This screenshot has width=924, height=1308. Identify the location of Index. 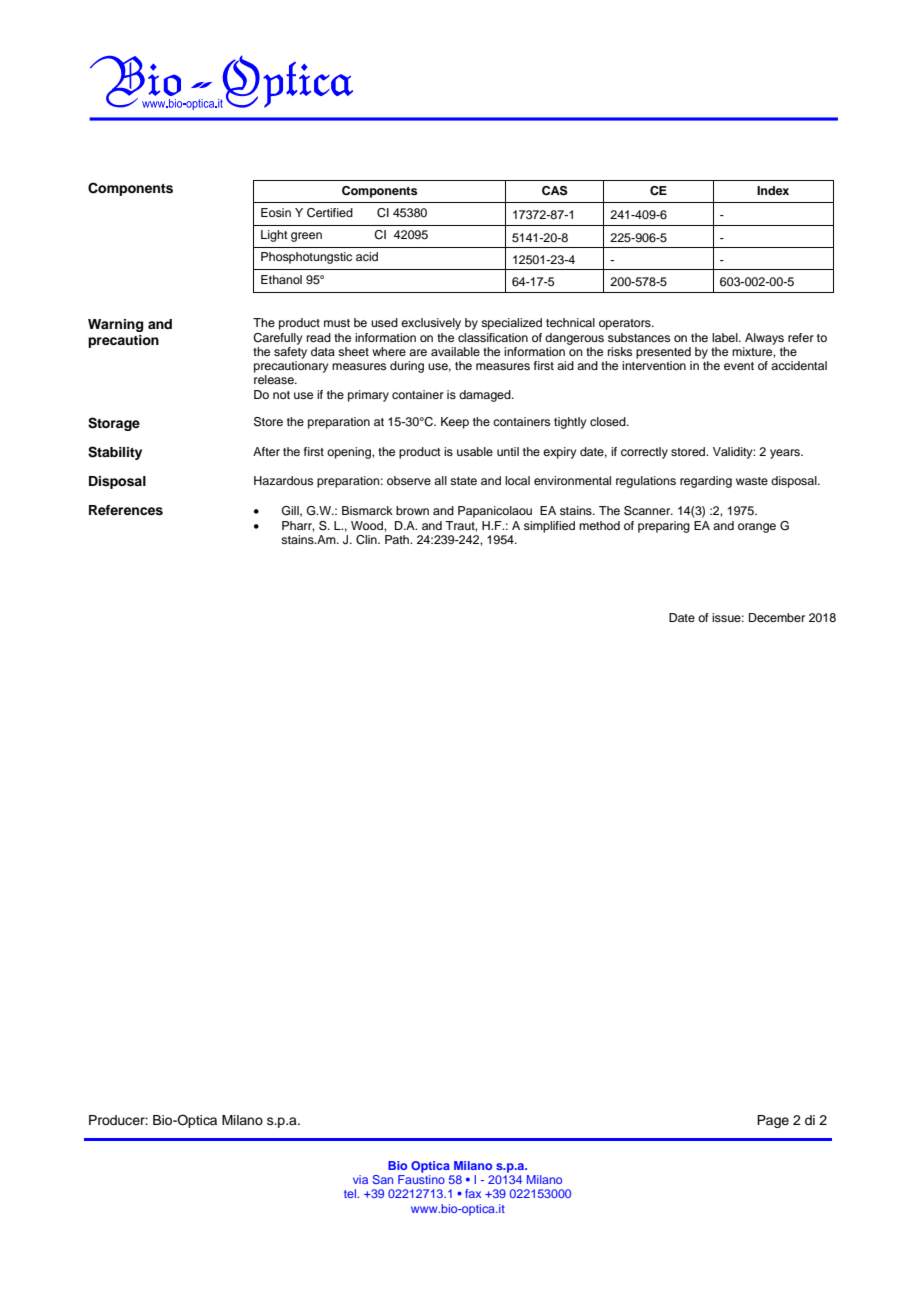
(773, 190).
